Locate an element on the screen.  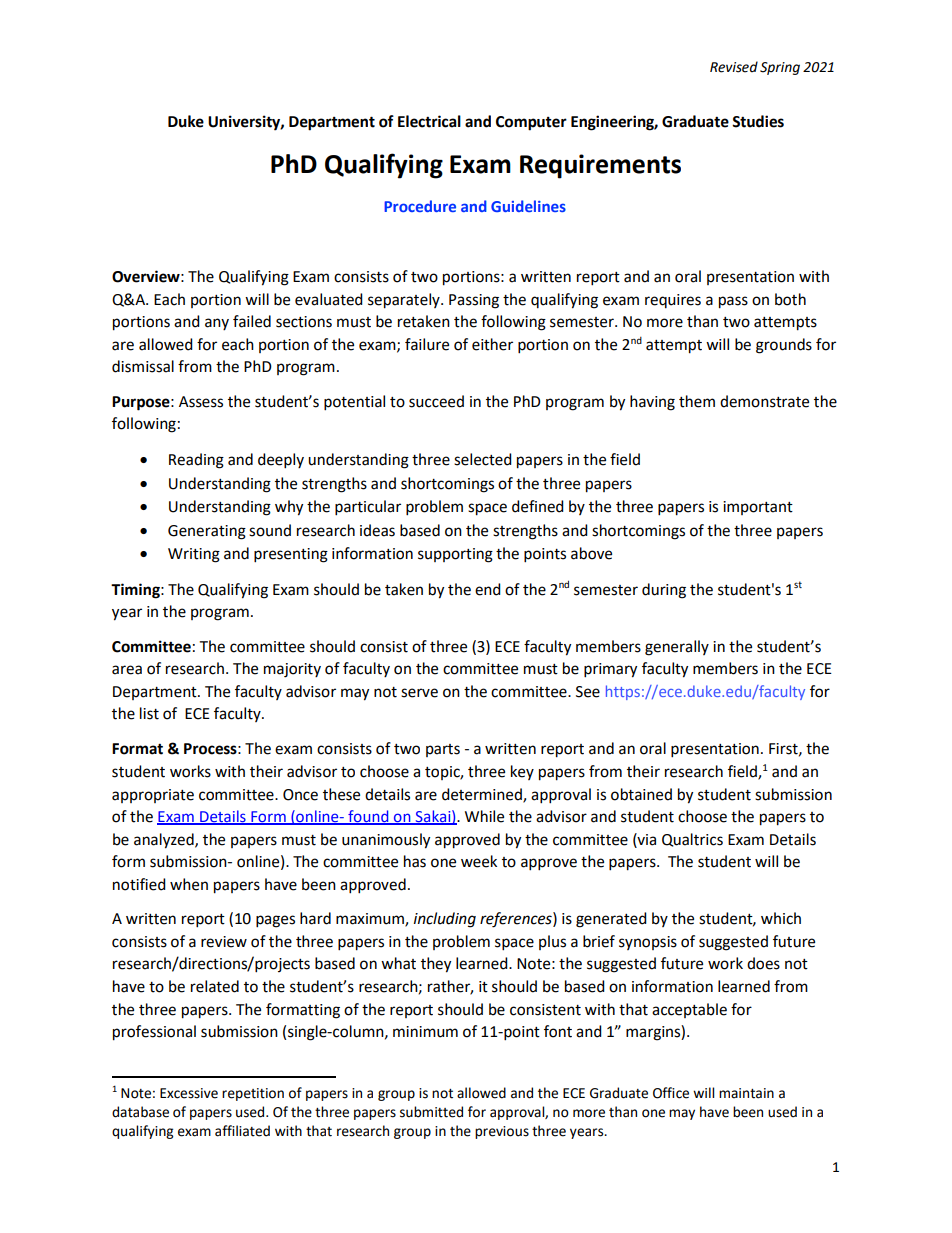
end is located at coordinates (488, 589).
